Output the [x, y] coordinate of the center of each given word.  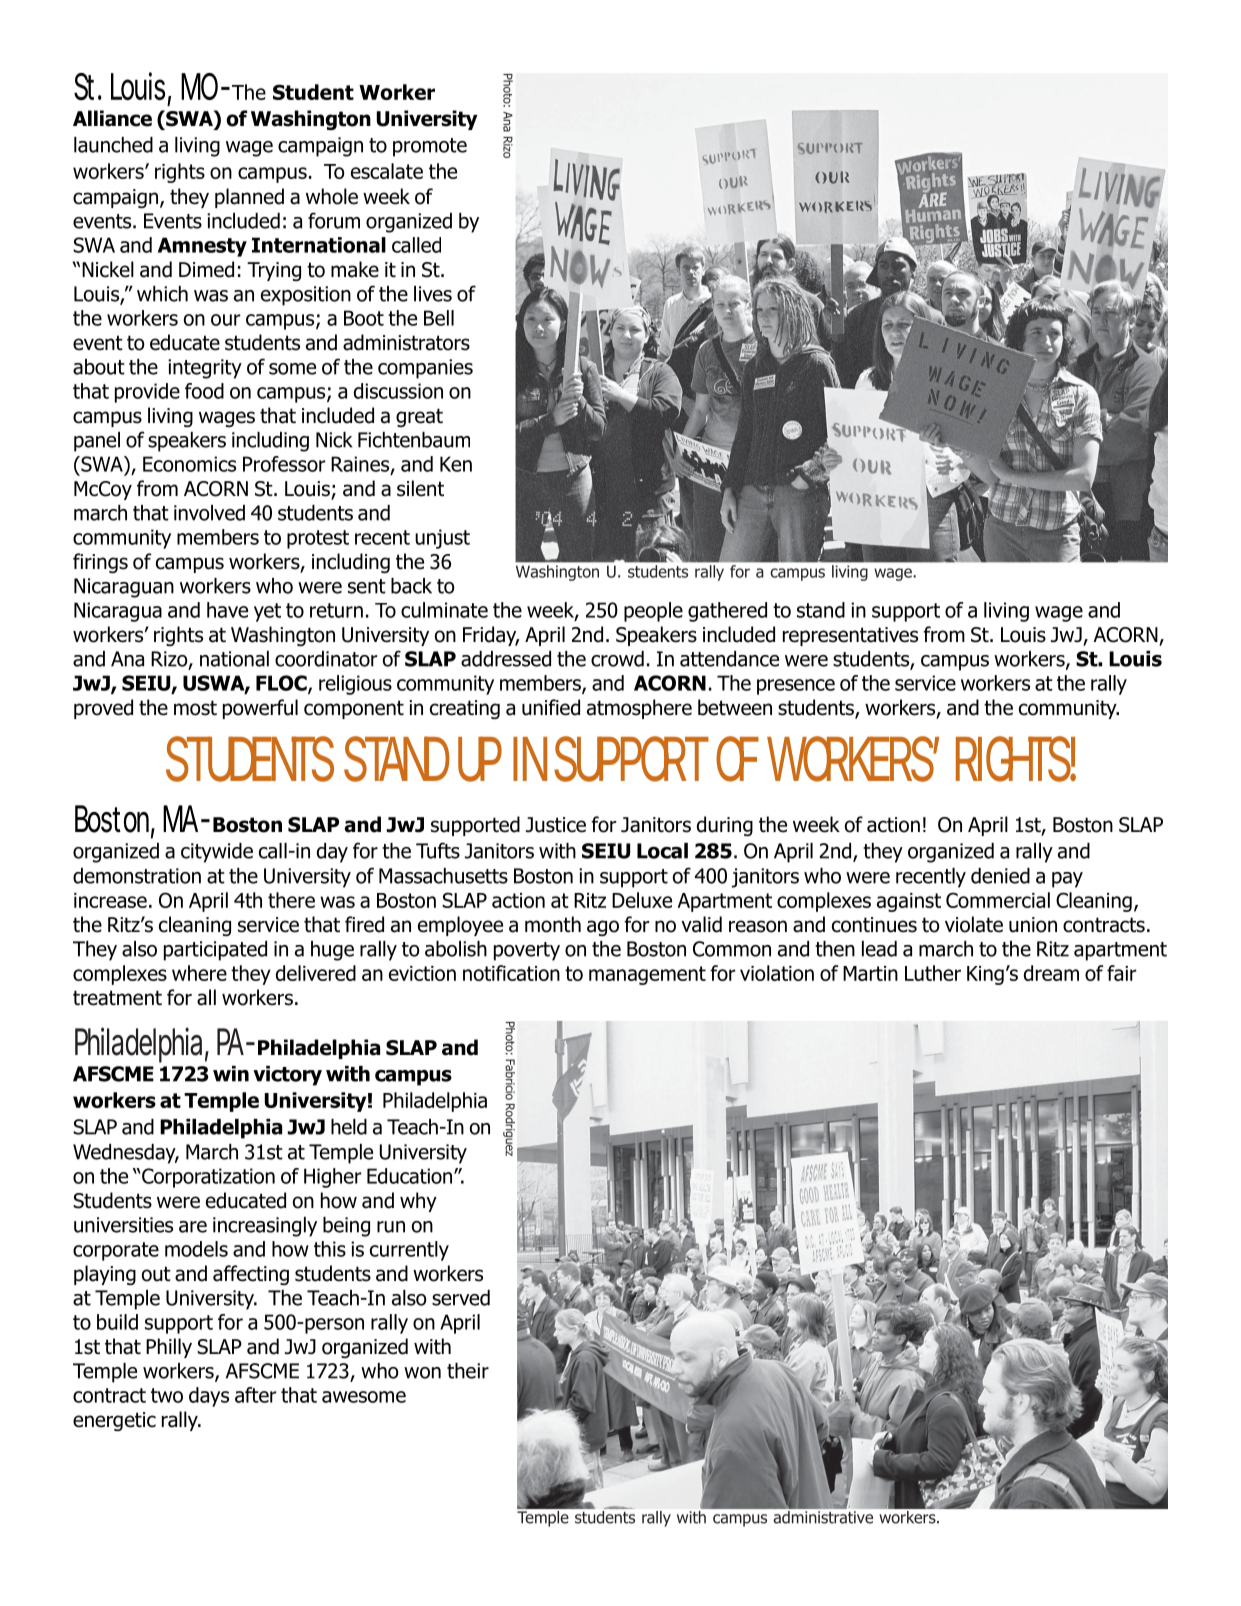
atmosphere [639, 709]
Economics [189, 464]
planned [249, 198]
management [647, 975]
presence [796, 687]
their [468, 1371]
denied [1000, 876]
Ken [456, 464]
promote [430, 147]
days [209, 1397]
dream [1051, 973]
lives [433, 294]
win [231, 1074]
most [195, 708]
